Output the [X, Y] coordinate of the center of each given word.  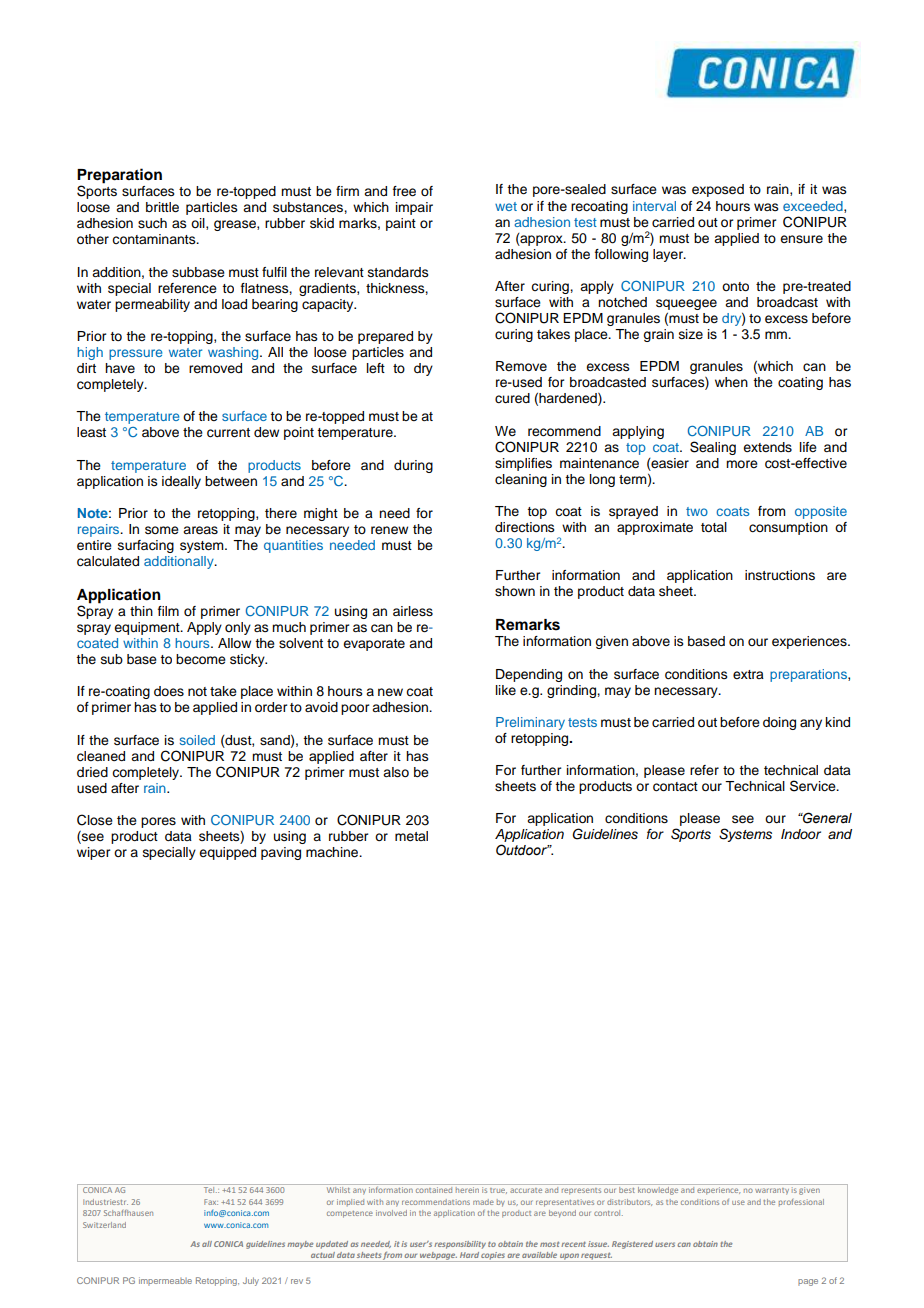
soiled [197, 740]
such [152, 223]
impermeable [165, 1281]
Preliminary [530, 723]
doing [779, 723]
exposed [718, 190]
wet [506, 206]
